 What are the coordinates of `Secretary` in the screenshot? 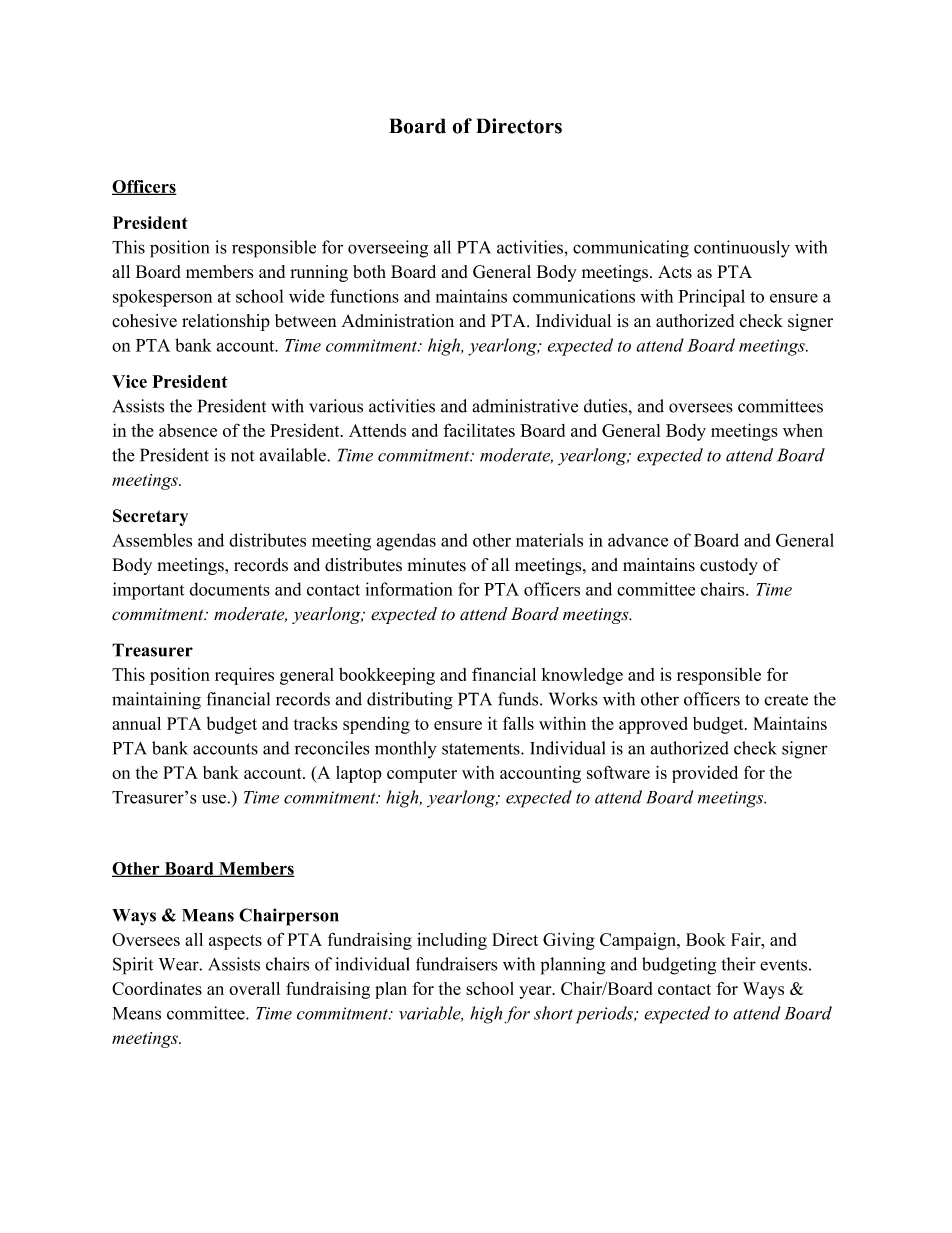 It's located at (150, 517).
